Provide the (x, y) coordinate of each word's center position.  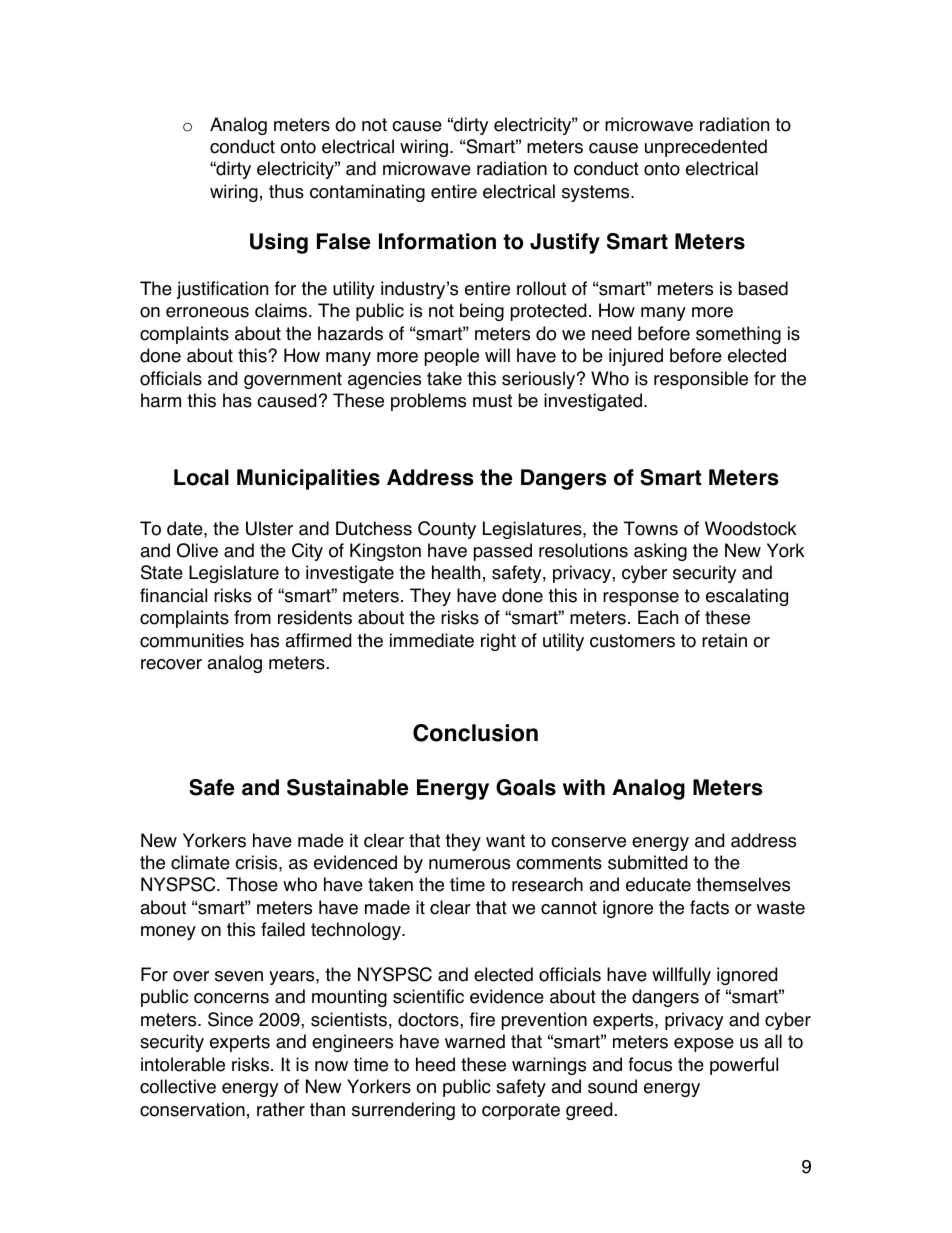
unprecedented (706, 148)
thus (286, 191)
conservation (192, 1109)
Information (437, 241)
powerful (744, 1066)
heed (435, 1064)
